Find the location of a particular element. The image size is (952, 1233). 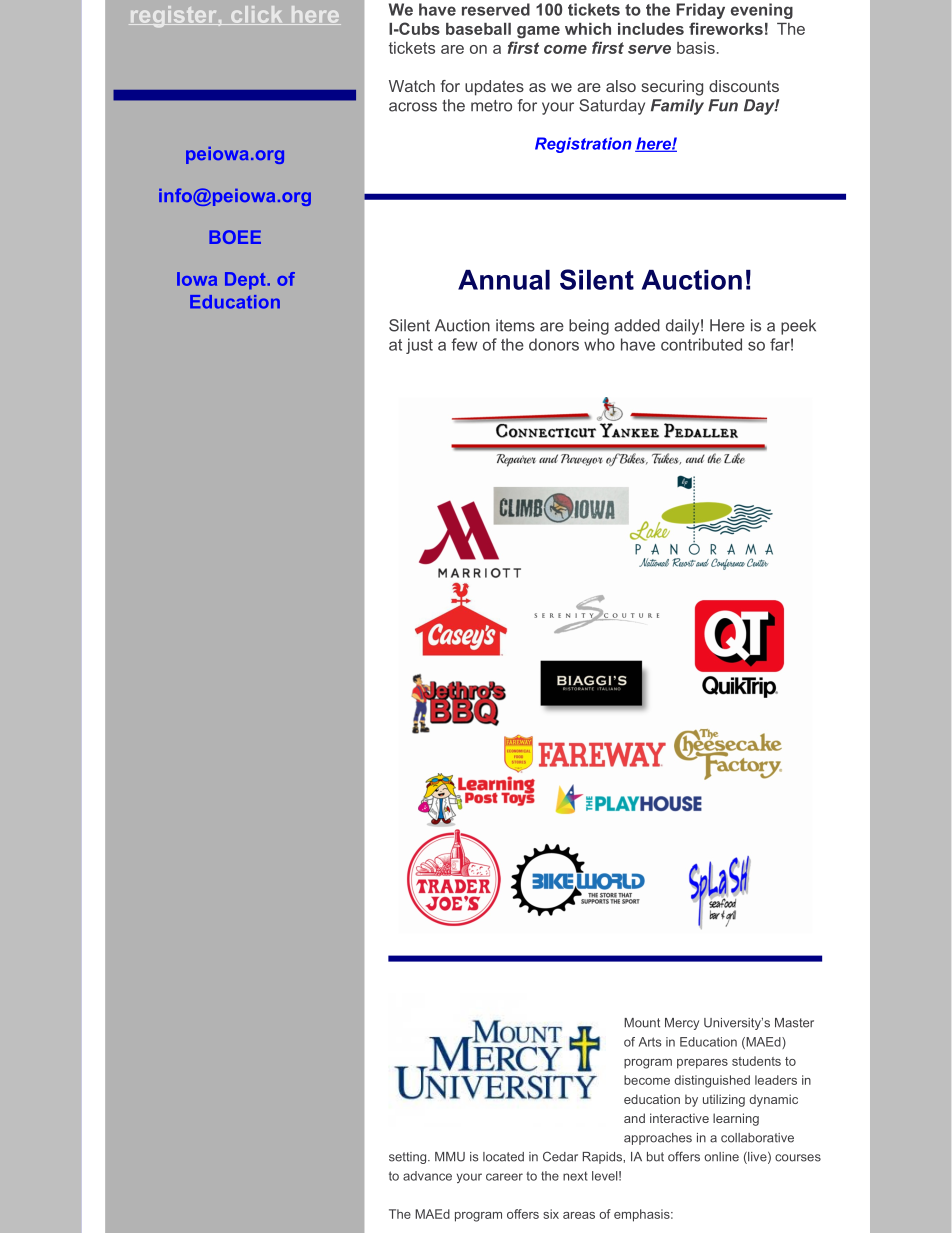

Dept is located at coordinates (246, 281).
